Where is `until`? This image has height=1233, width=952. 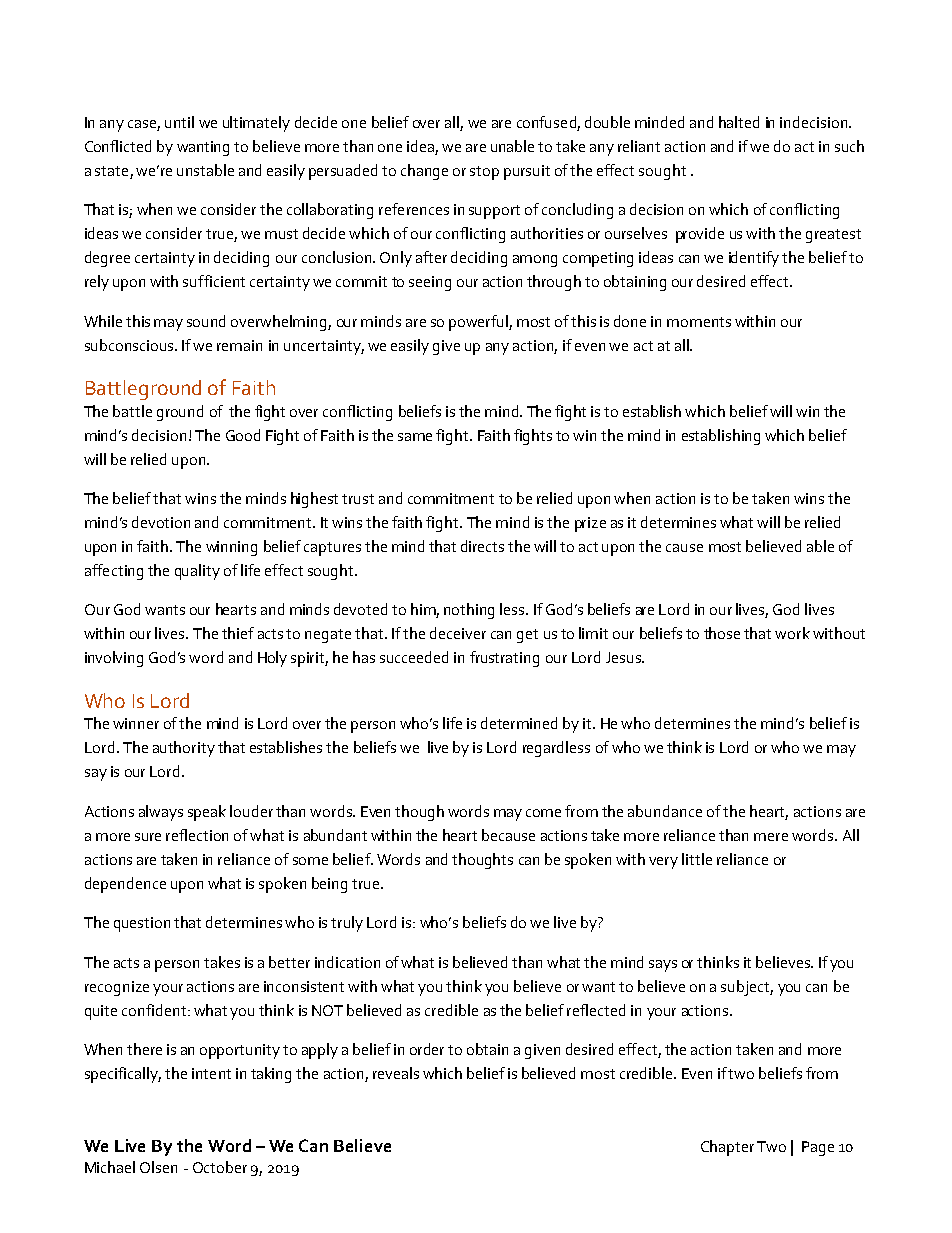 until is located at coordinates (179, 122).
